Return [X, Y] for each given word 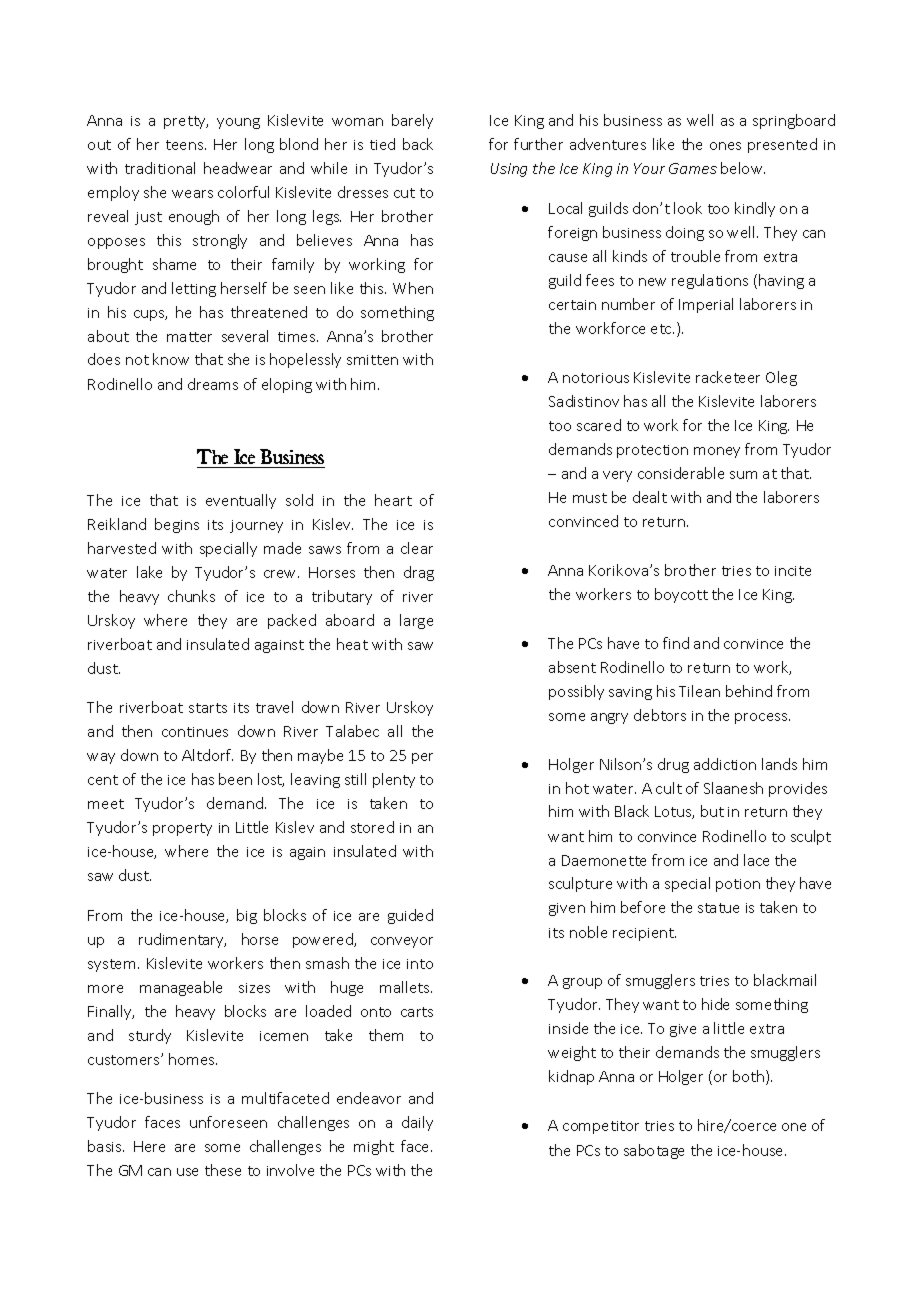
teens [186, 145]
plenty [394, 780]
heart [393, 500]
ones [725, 146]
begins [177, 525]
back [418, 144]
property [182, 829]
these [223, 1170]
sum [743, 475]
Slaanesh [733, 788]
